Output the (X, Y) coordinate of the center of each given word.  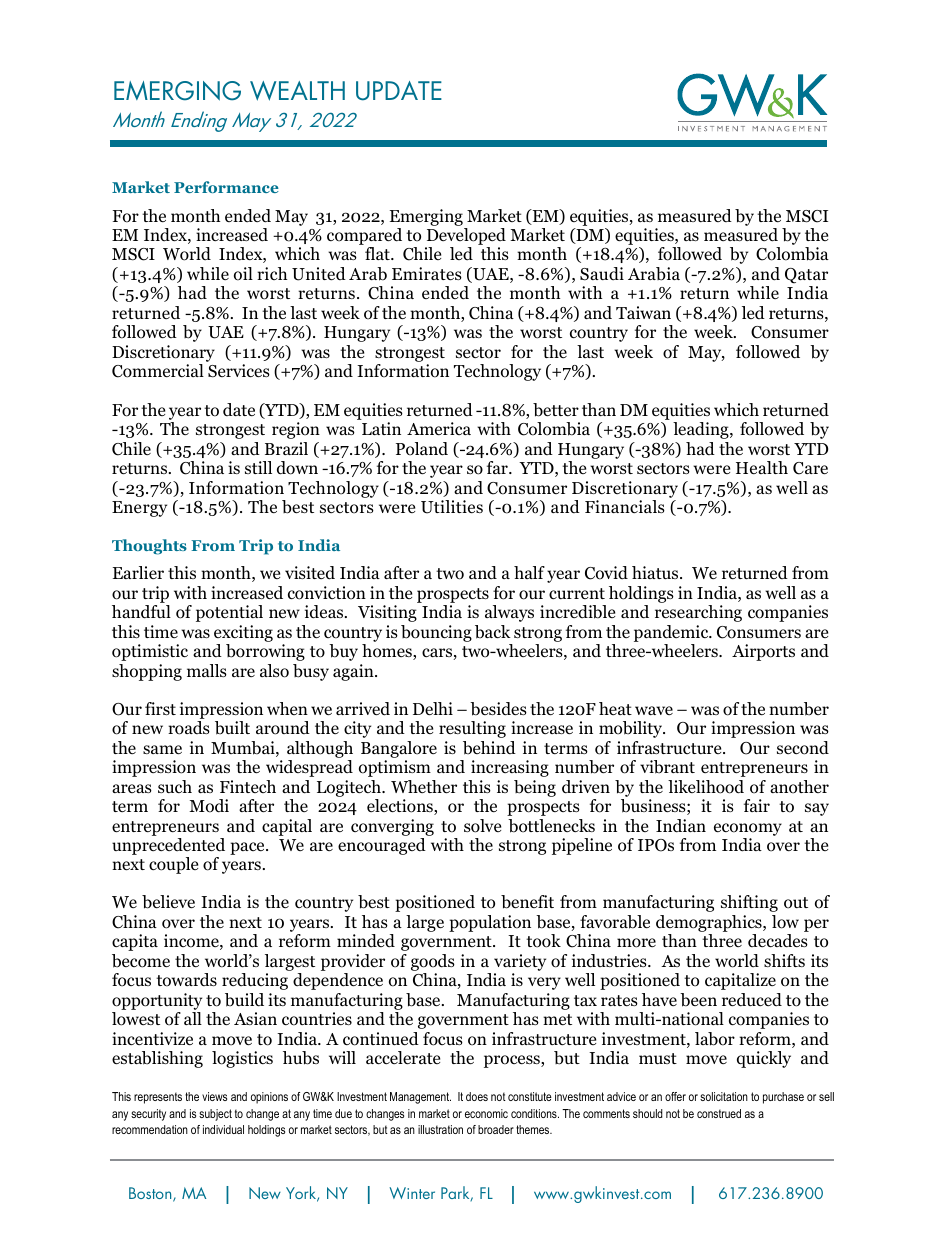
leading (702, 430)
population (490, 923)
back (493, 632)
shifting (749, 903)
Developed (465, 238)
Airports (763, 652)
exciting (243, 633)
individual (223, 1129)
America (439, 428)
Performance (226, 187)
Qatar (806, 276)
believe (168, 902)
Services (239, 371)
